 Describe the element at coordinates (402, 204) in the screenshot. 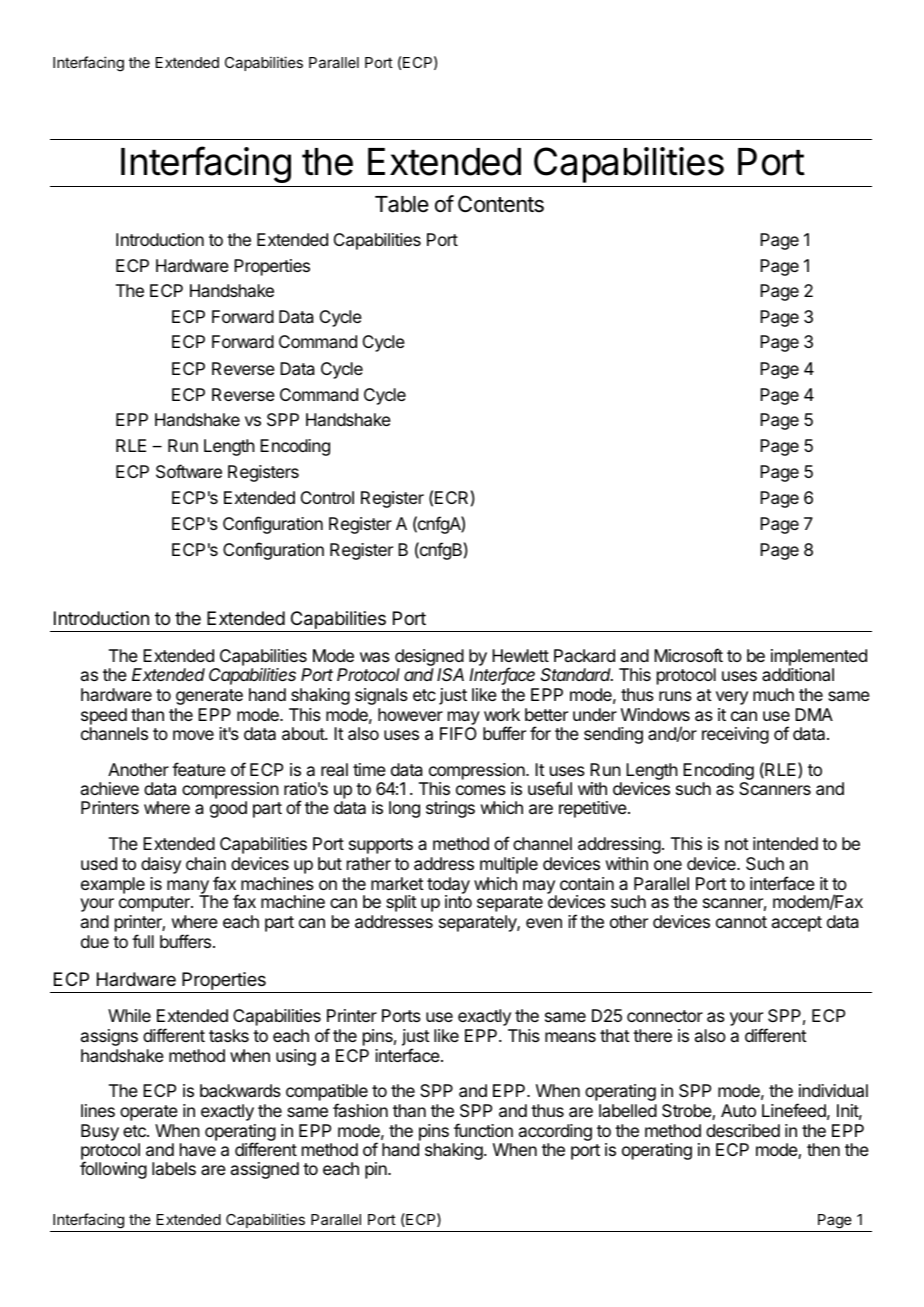

I see `Table` at that location.
